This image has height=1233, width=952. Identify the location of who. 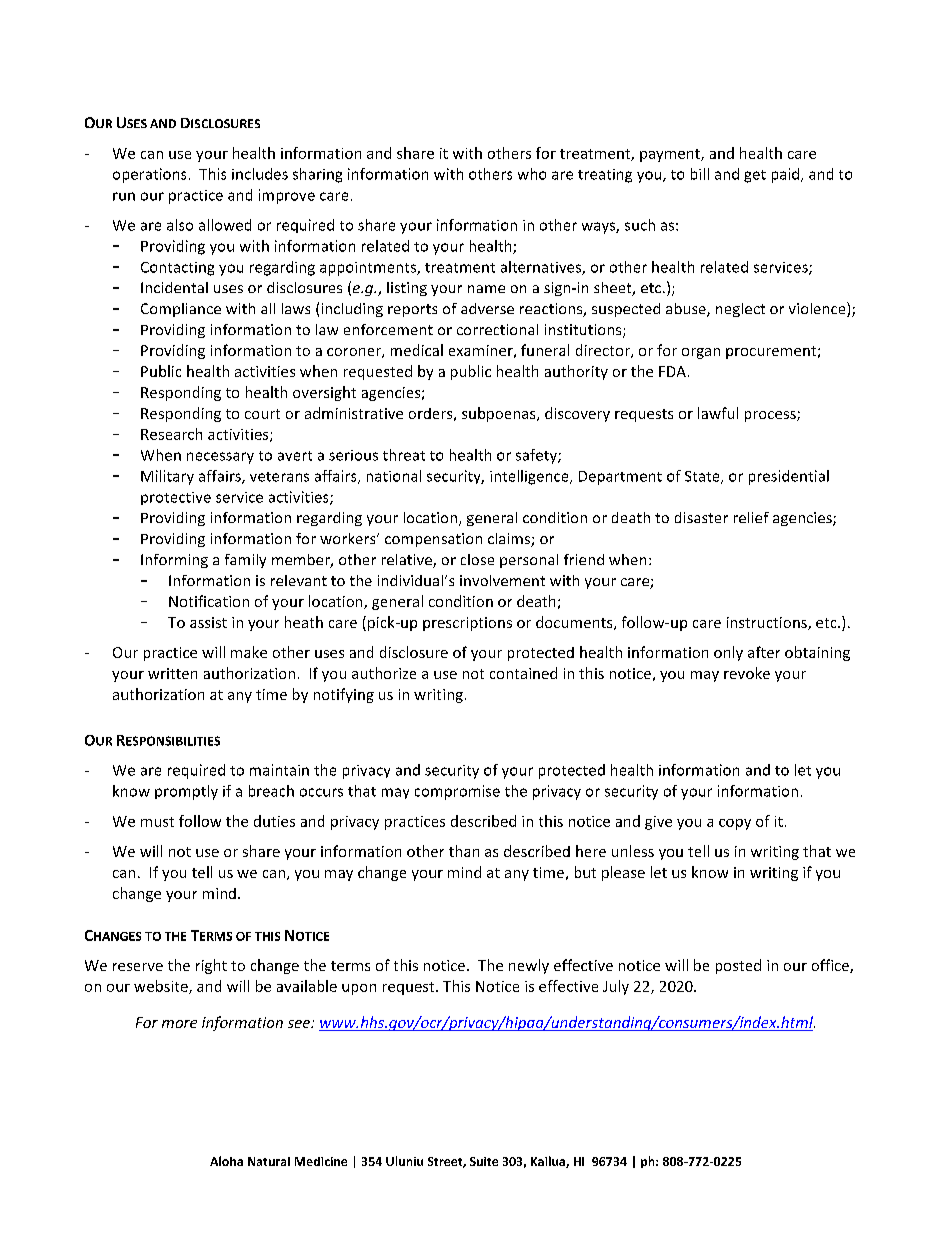
(532, 174).
